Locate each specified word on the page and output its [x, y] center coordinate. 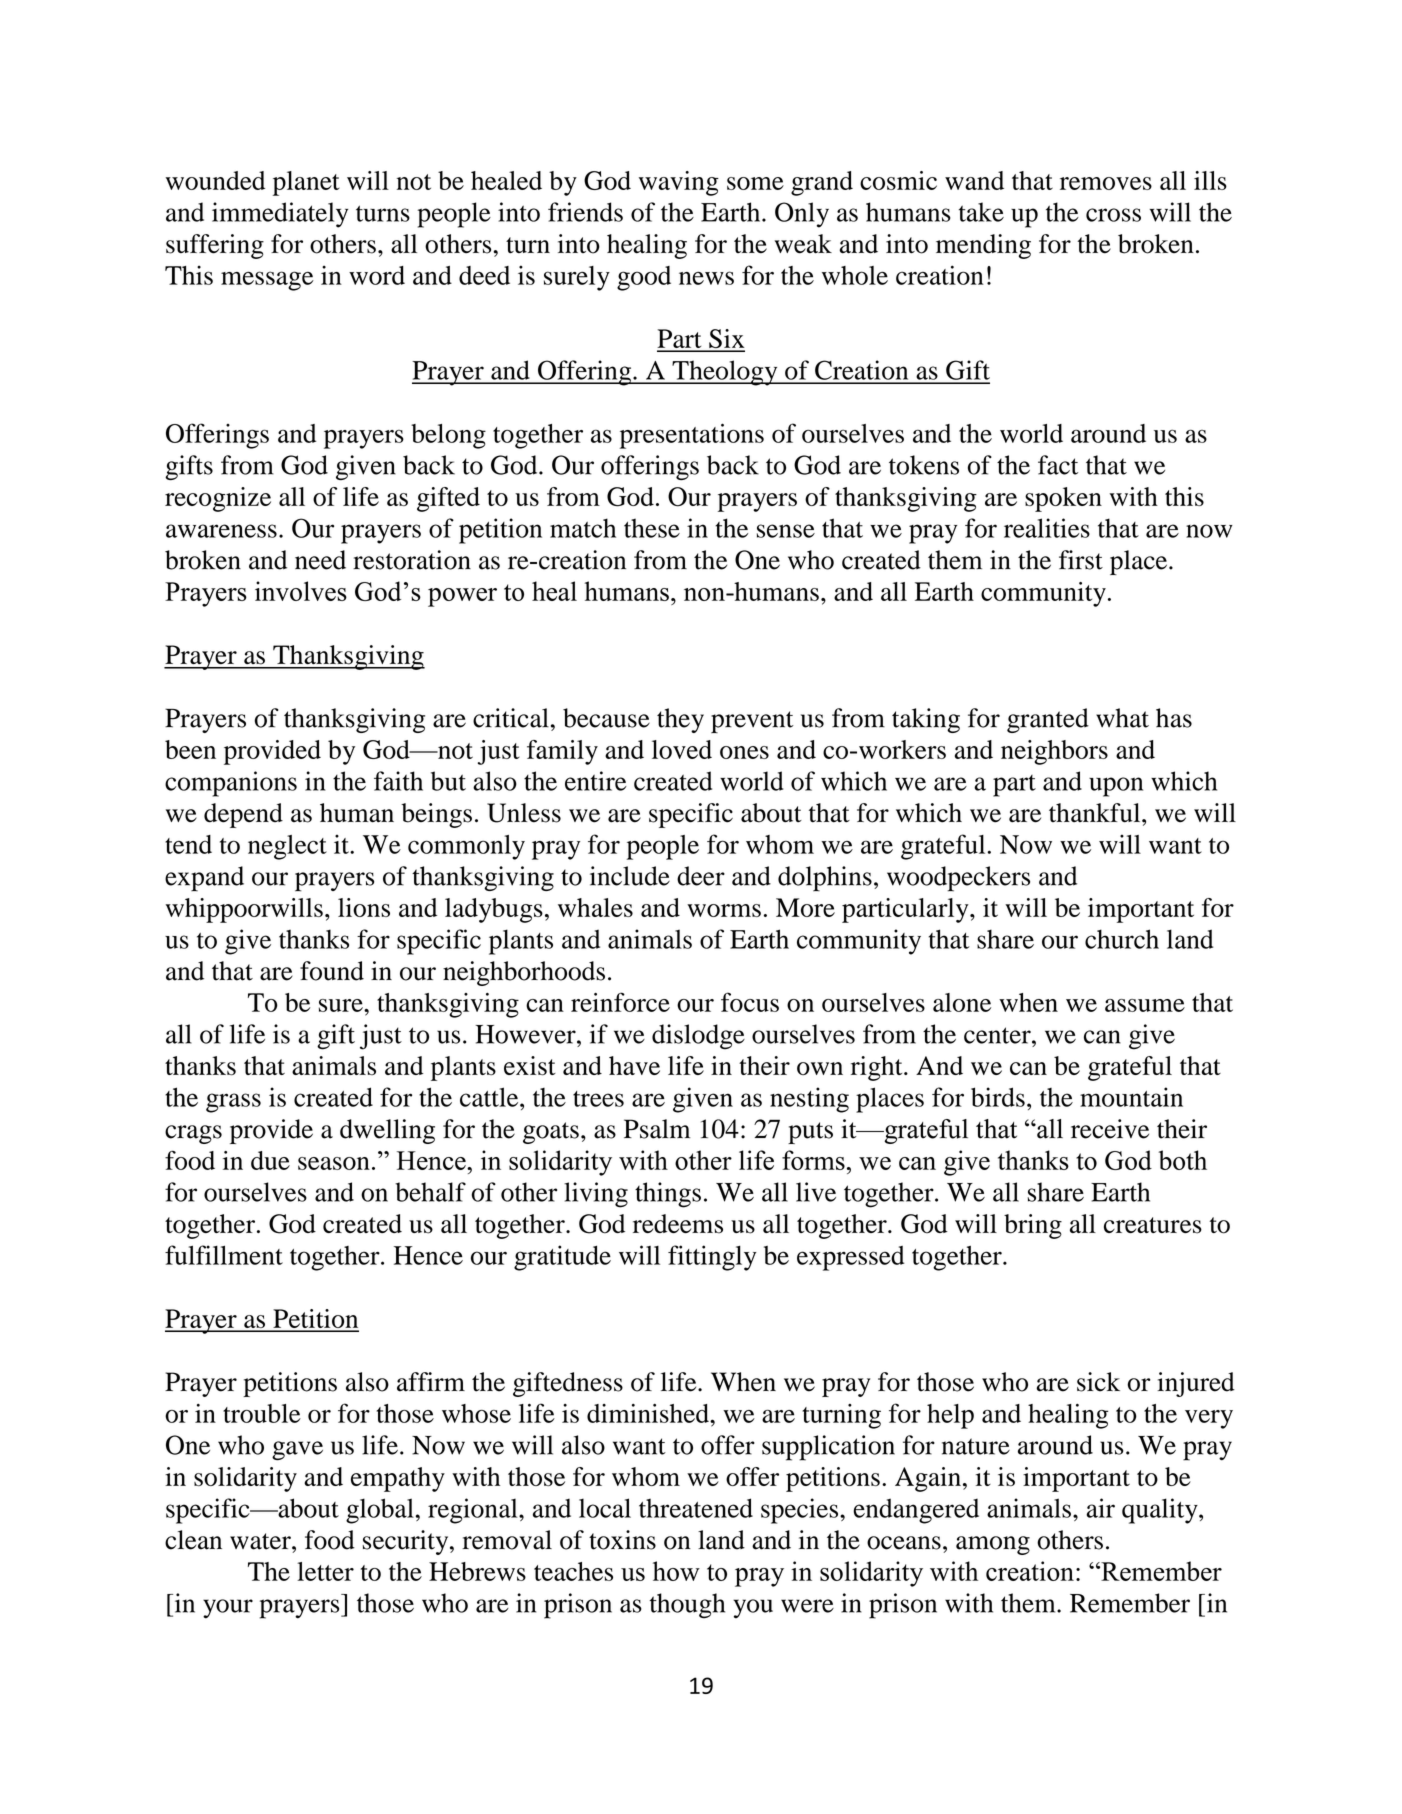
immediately [280, 215]
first [1081, 560]
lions [364, 907]
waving [679, 183]
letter [325, 1571]
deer [701, 876]
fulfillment [224, 1255]
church [1122, 939]
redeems [678, 1224]
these [652, 528]
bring [1033, 1226]
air [1100, 1508]
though [687, 1606]
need [320, 560]
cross [1113, 215]
